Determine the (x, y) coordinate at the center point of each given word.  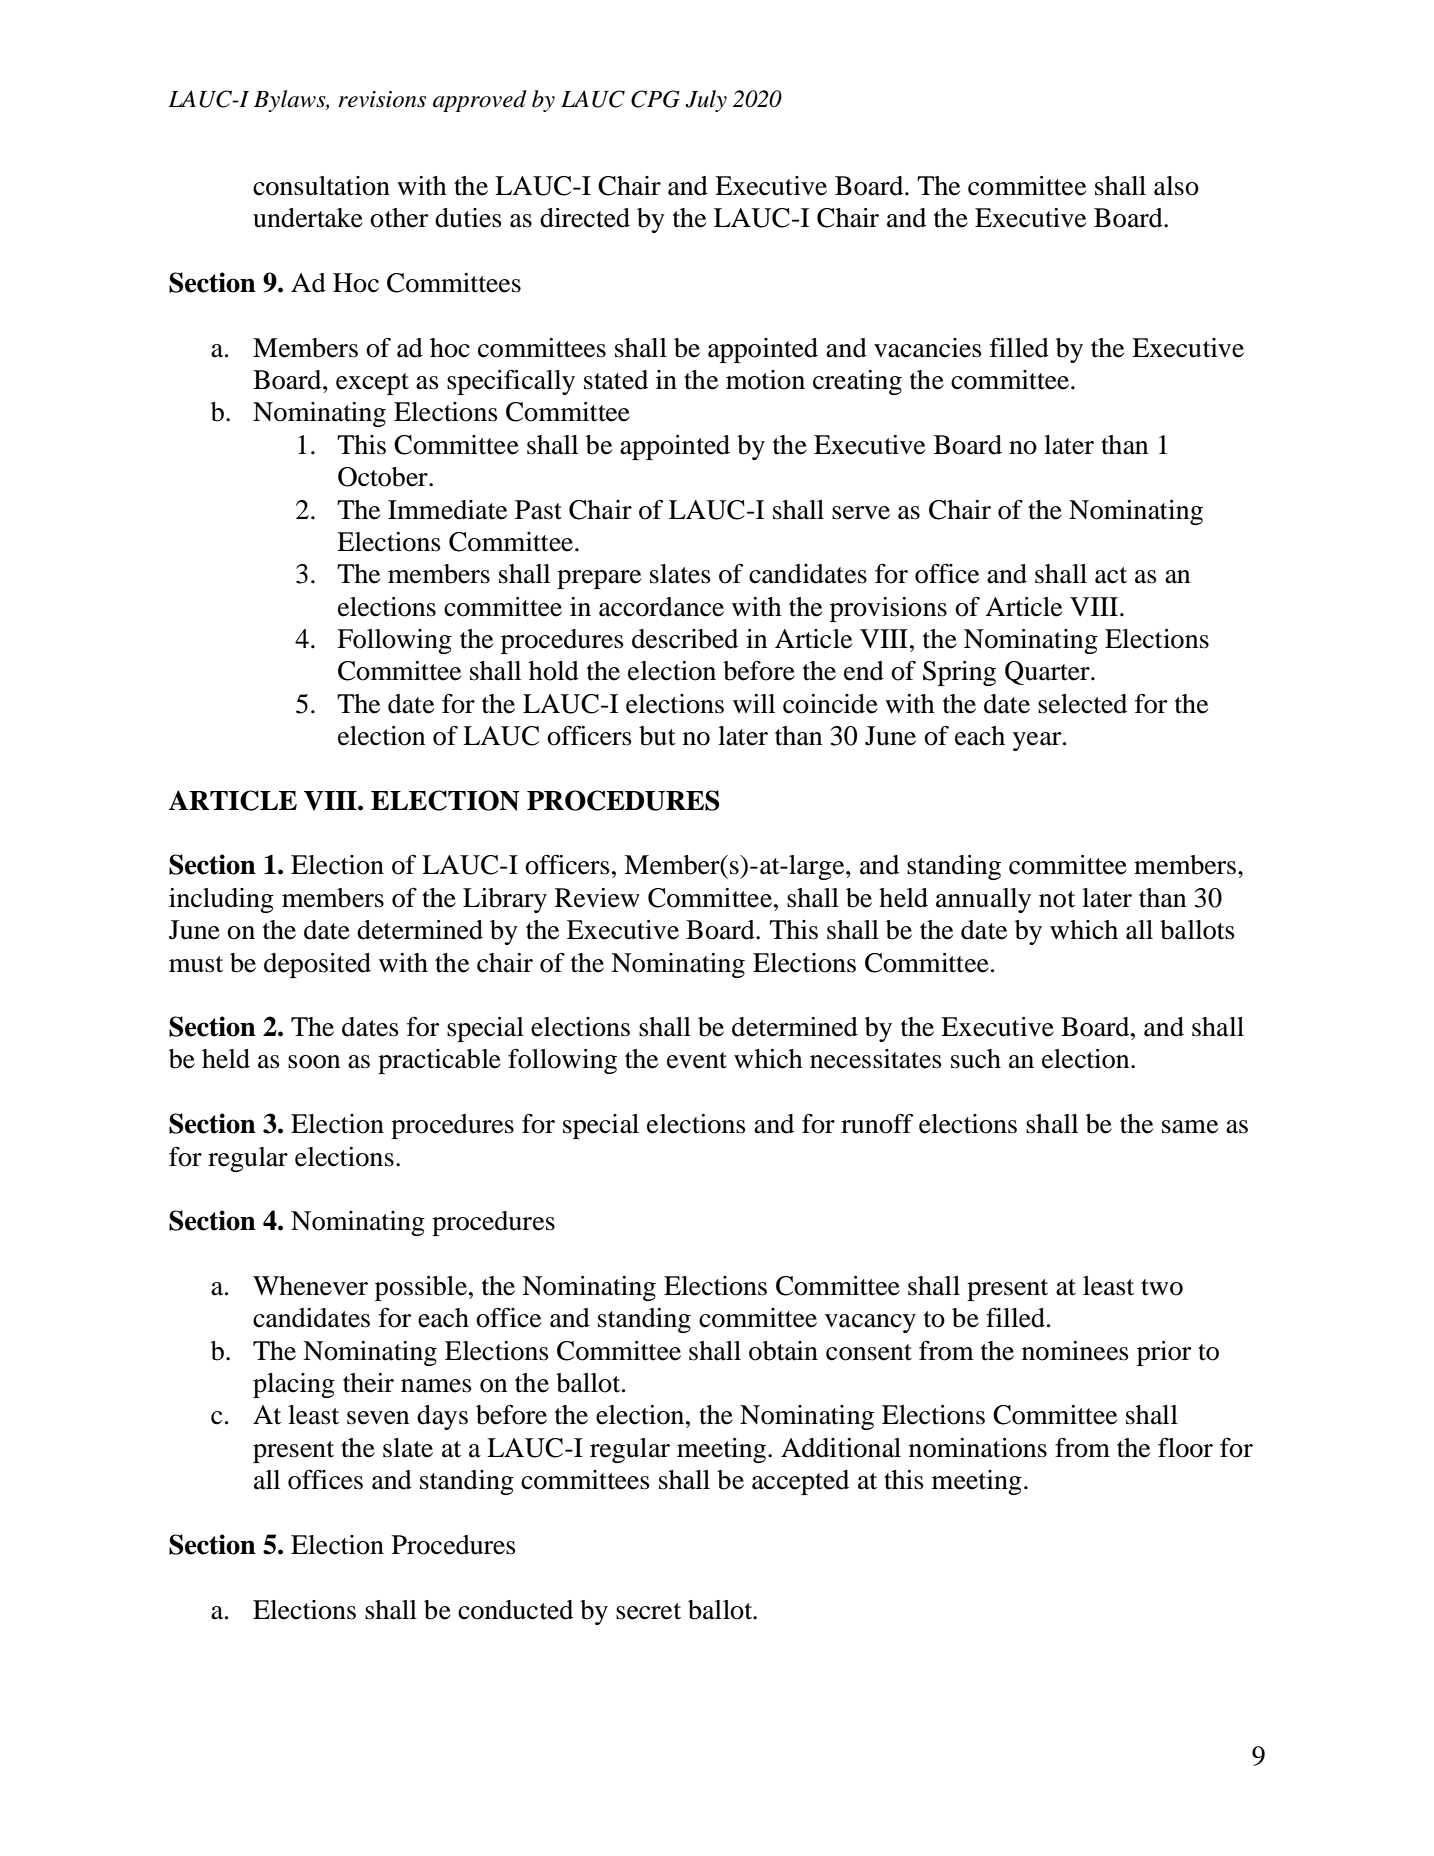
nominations (978, 1448)
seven (378, 1418)
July (706, 101)
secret (648, 1611)
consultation (321, 186)
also (1176, 186)
